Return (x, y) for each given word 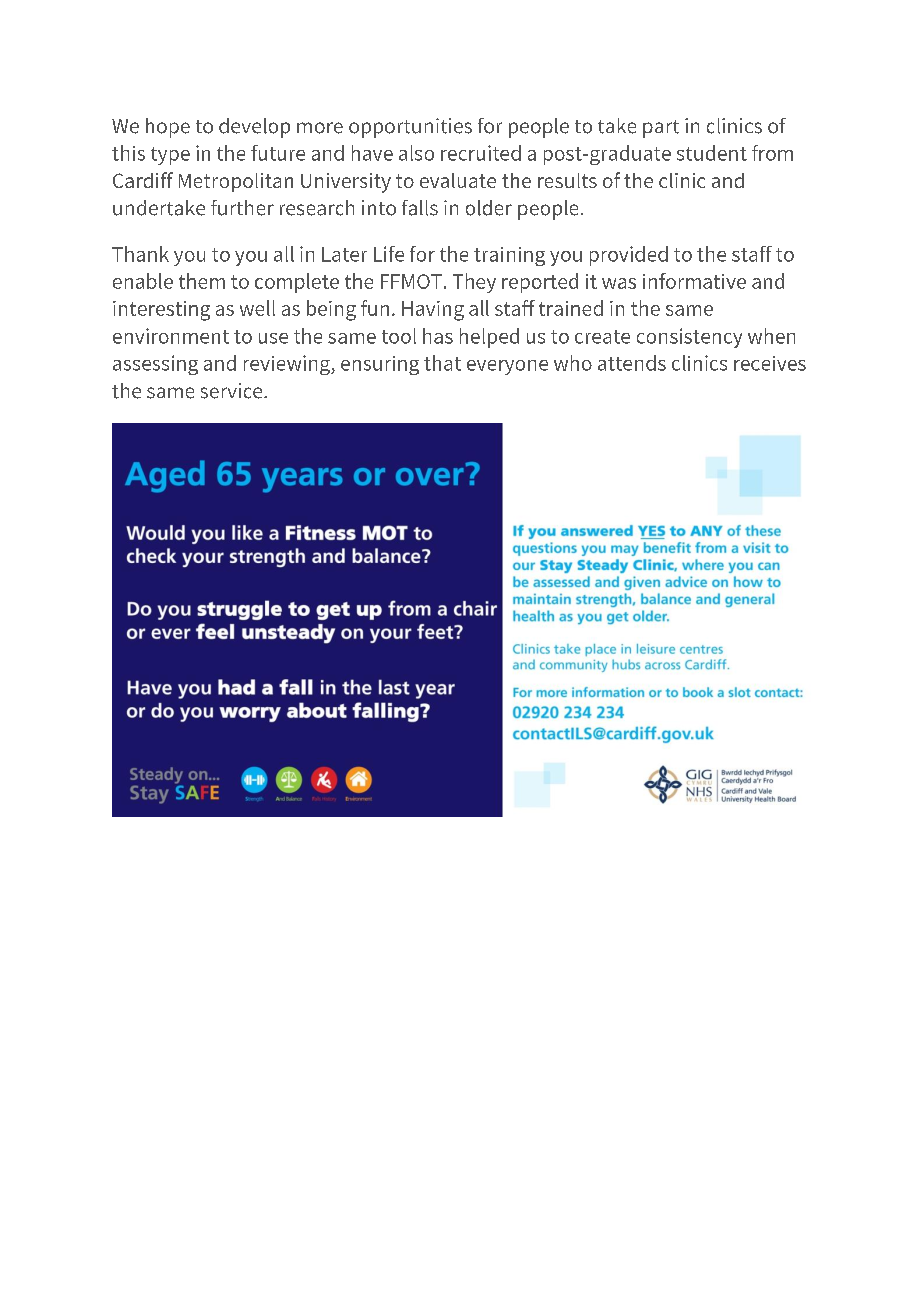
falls (420, 208)
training (509, 256)
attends (632, 363)
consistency (689, 338)
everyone (507, 367)
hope (168, 128)
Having (433, 311)
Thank (140, 254)
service (233, 391)
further (242, 208)
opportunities (410, 128)
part (661, 129)
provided (629, 256)
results (567, 180)
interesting (161, 311)
